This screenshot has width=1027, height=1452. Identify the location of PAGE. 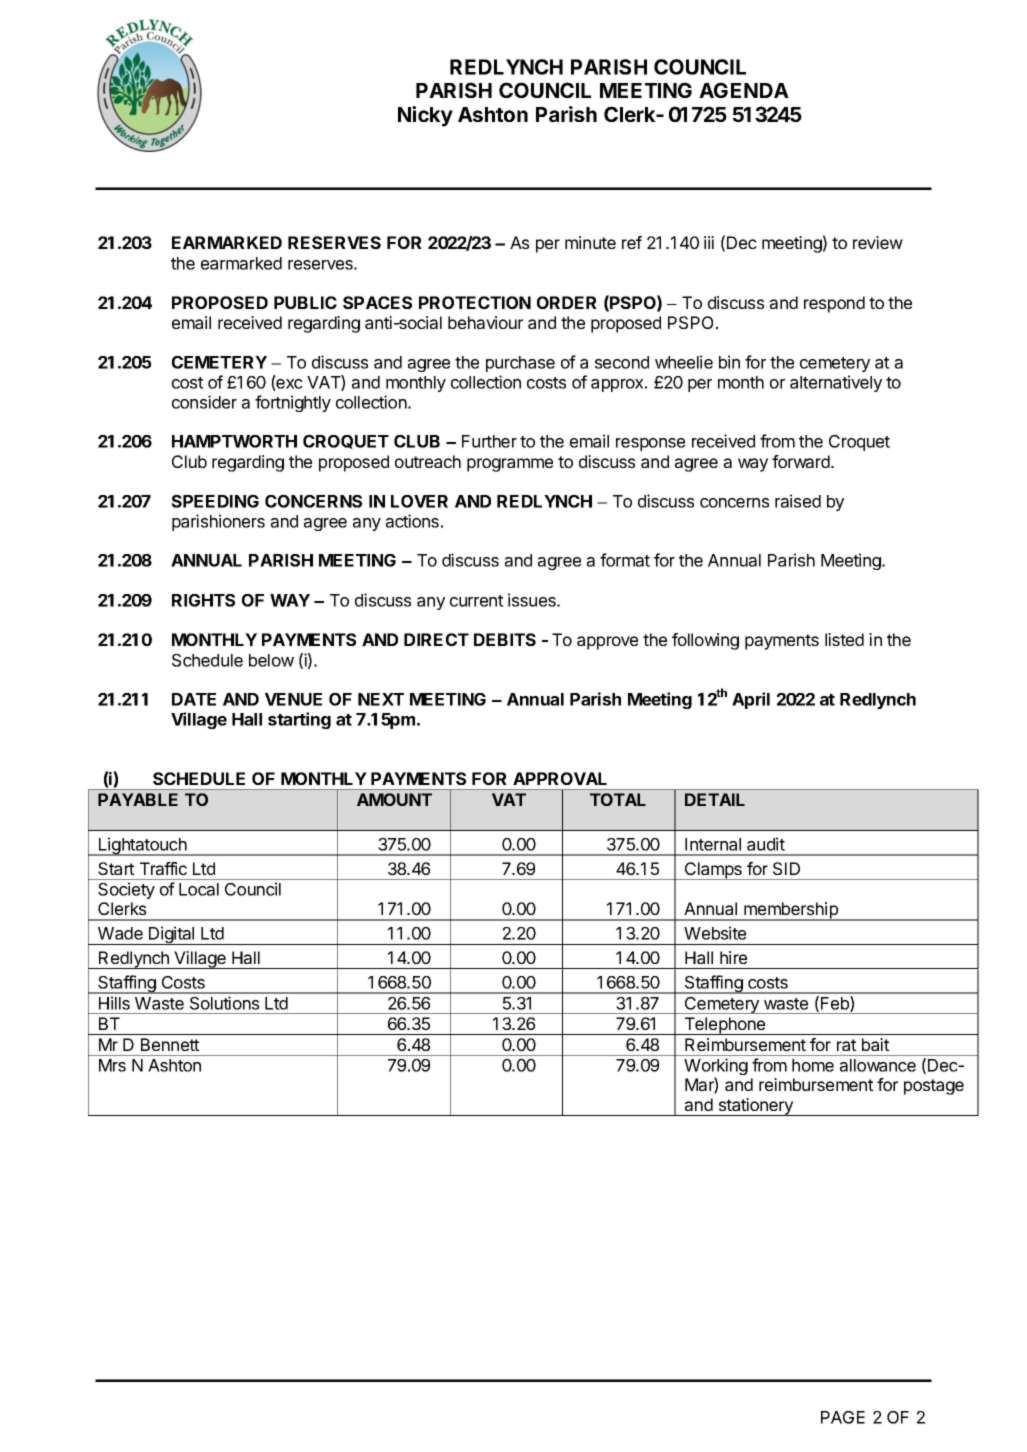
(843, 1417).
